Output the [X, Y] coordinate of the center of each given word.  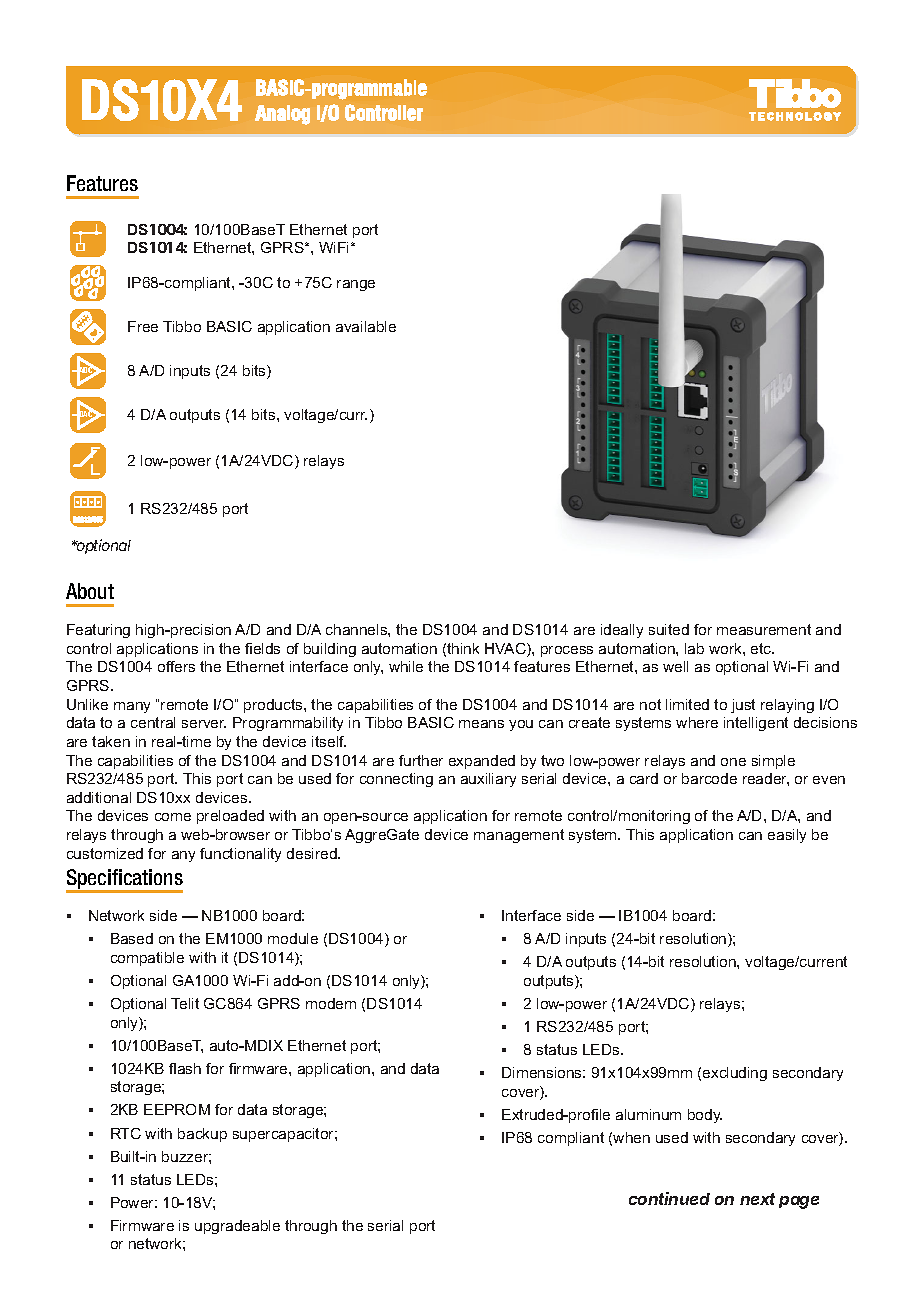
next [757, 1199]
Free [143, 326]
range [356, 285]
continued [669, 1198]
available [366, 326]
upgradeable [237, 1227]
